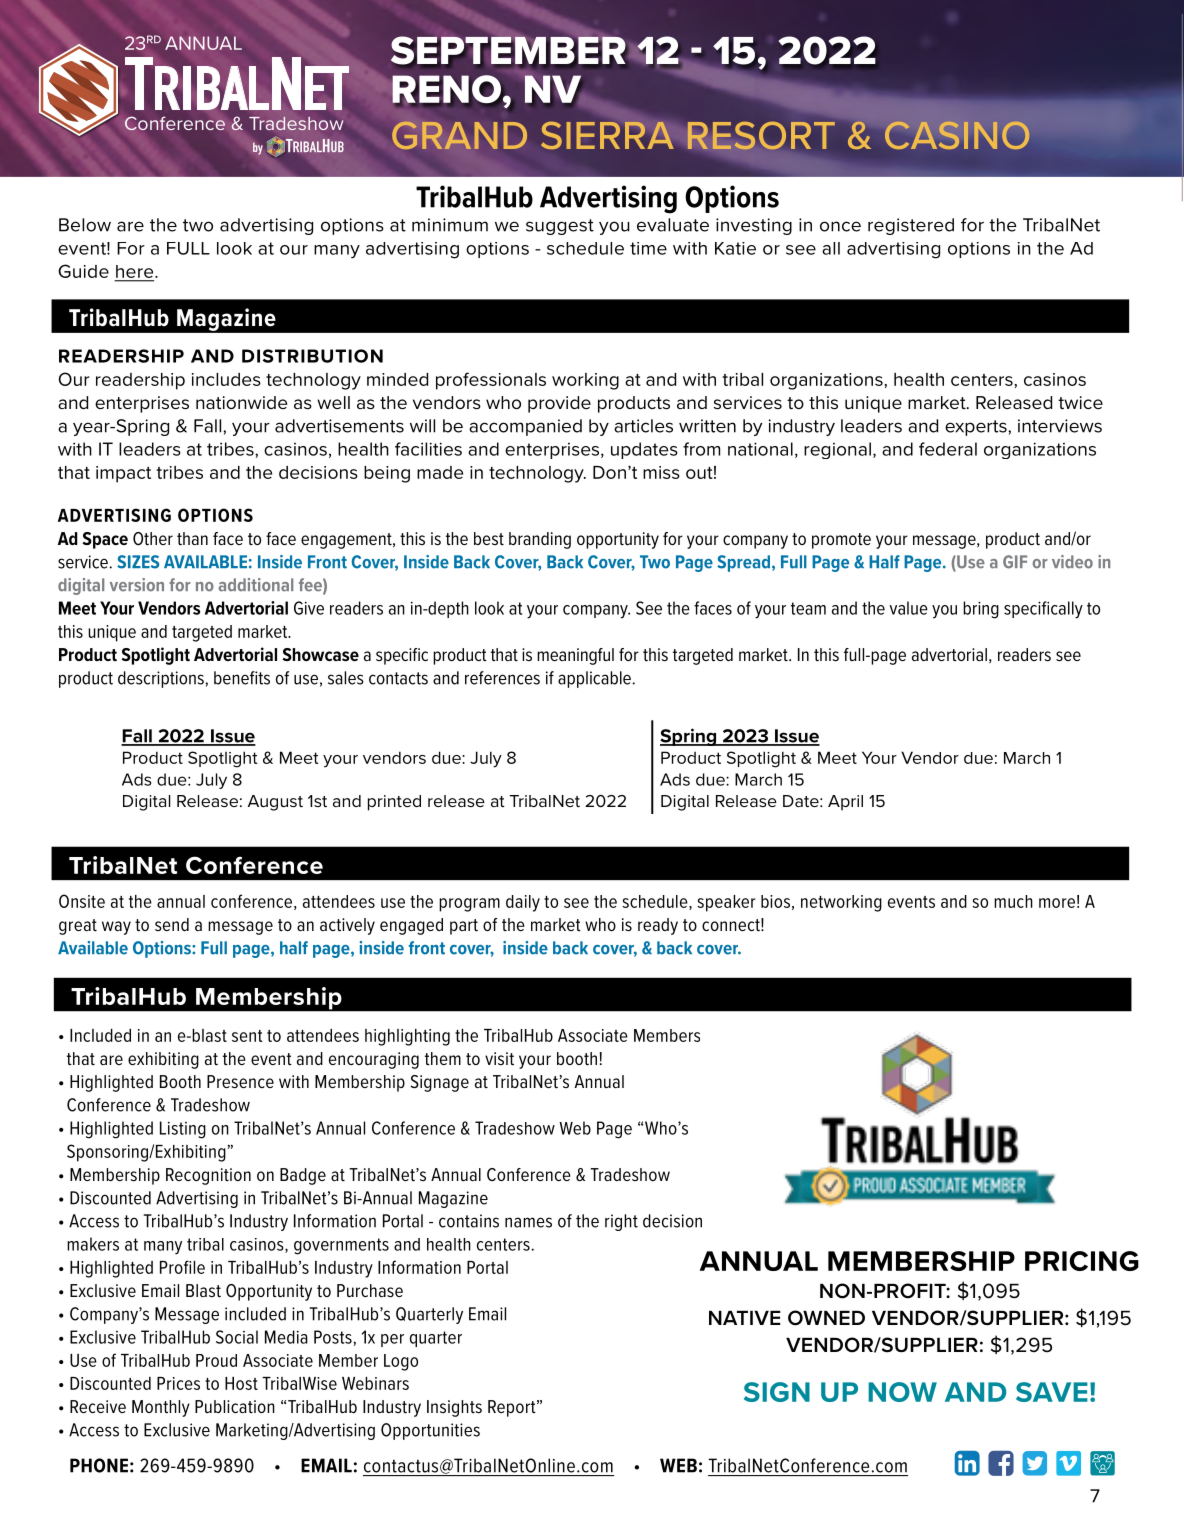 The width and height of the page is (1184, 1532). What do you see at coordinates (161, 1408) in the page?
I see `Monthly` at bounding box center [161, 1408].
